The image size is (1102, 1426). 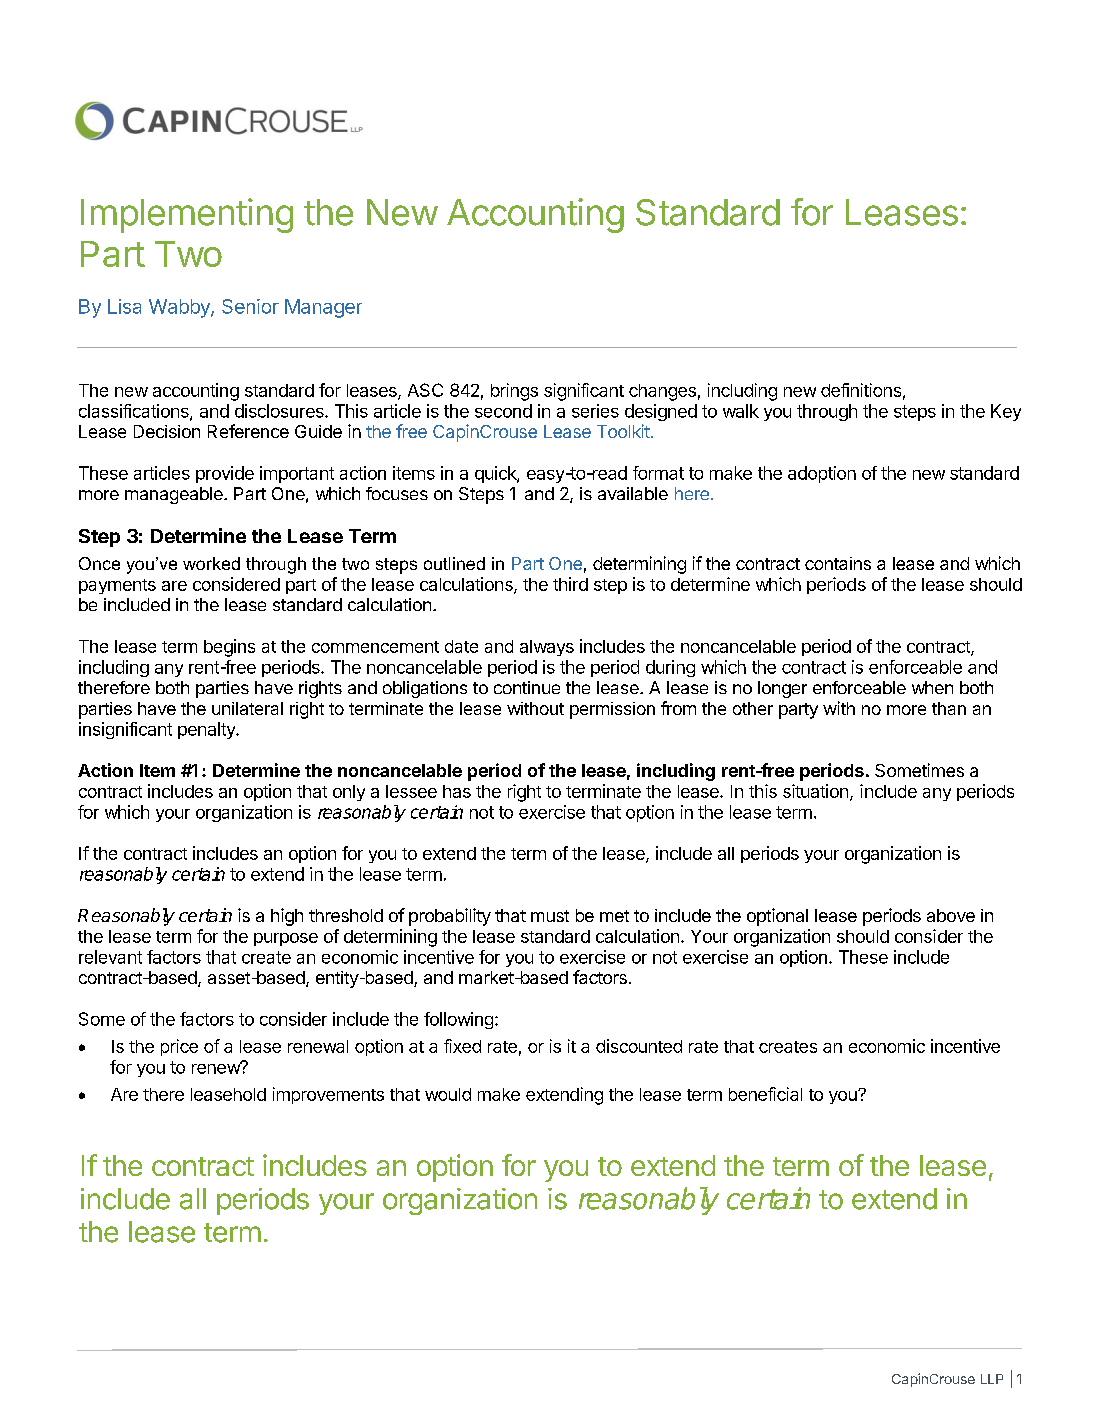 I want to click on when, so click(x=932, y=687).
